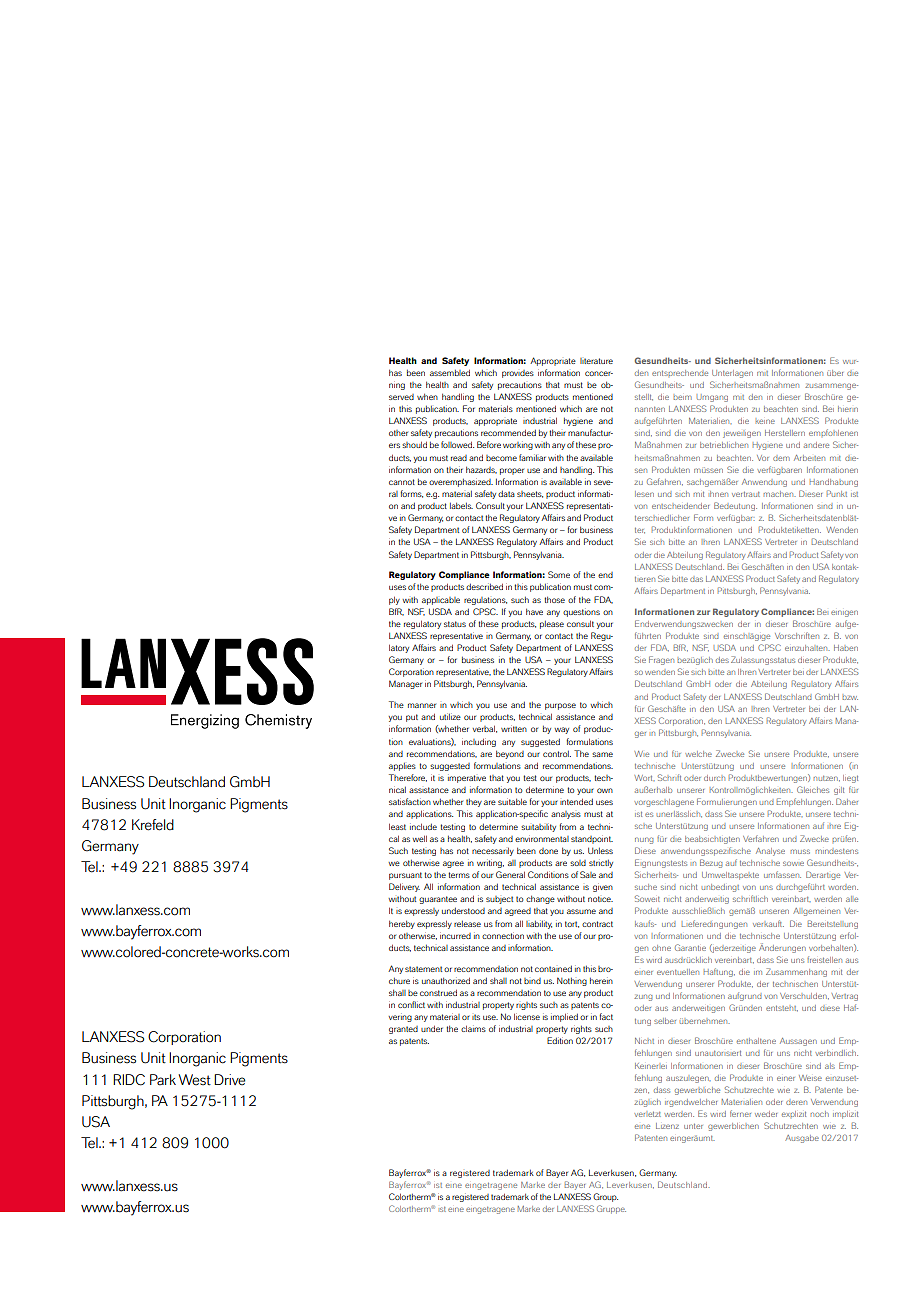 The width and height of the screenshot is (924, 1298). Describe the element at coordinates (450, 372) in the screenshot. I see `assembled` at that location.
